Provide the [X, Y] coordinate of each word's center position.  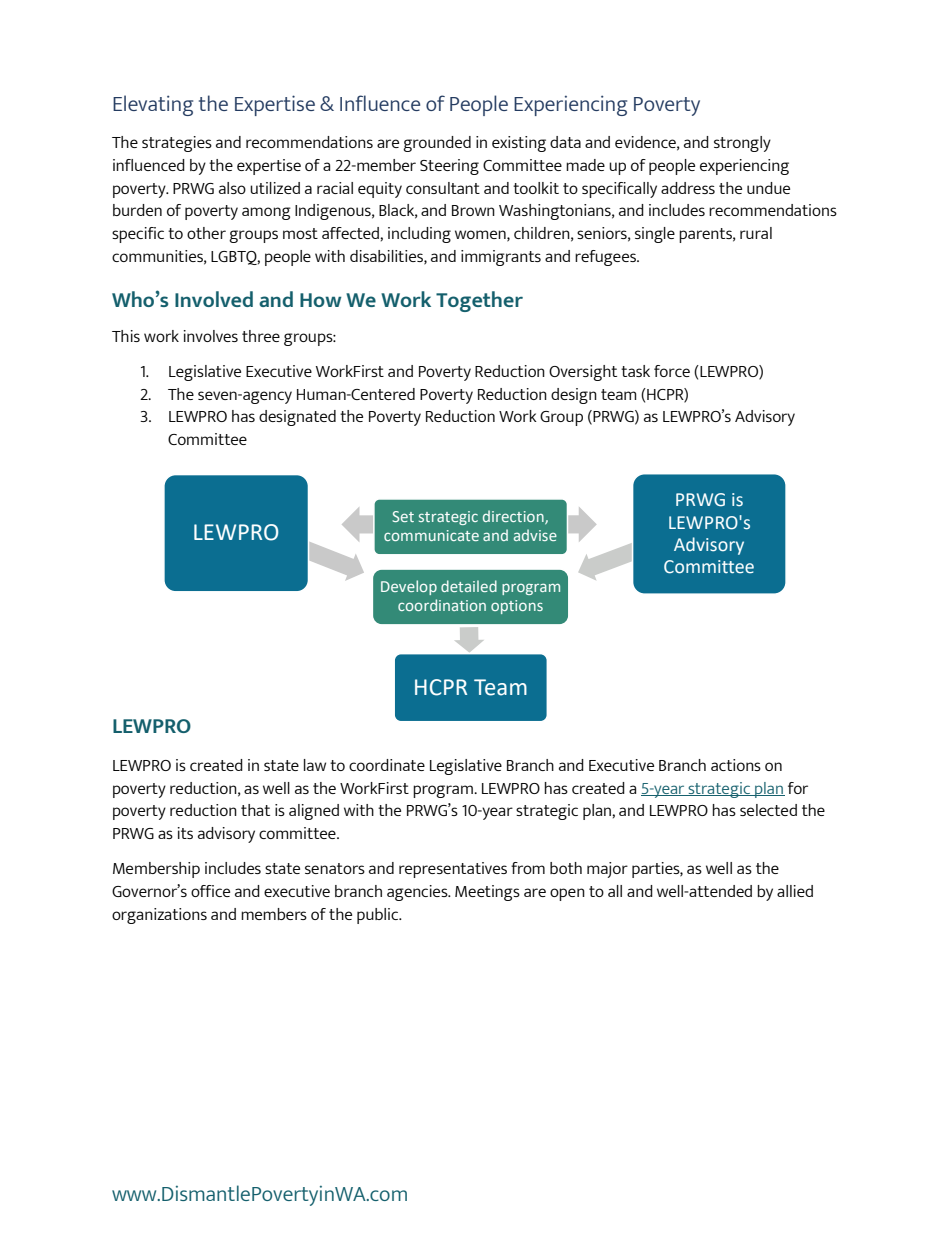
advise [535, 535]
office [210, 891]
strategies [177, 144]
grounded [437, 144]
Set [403, 516]
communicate [431, 535]
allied [795, 891]
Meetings [487, 893]
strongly [742, 144]
